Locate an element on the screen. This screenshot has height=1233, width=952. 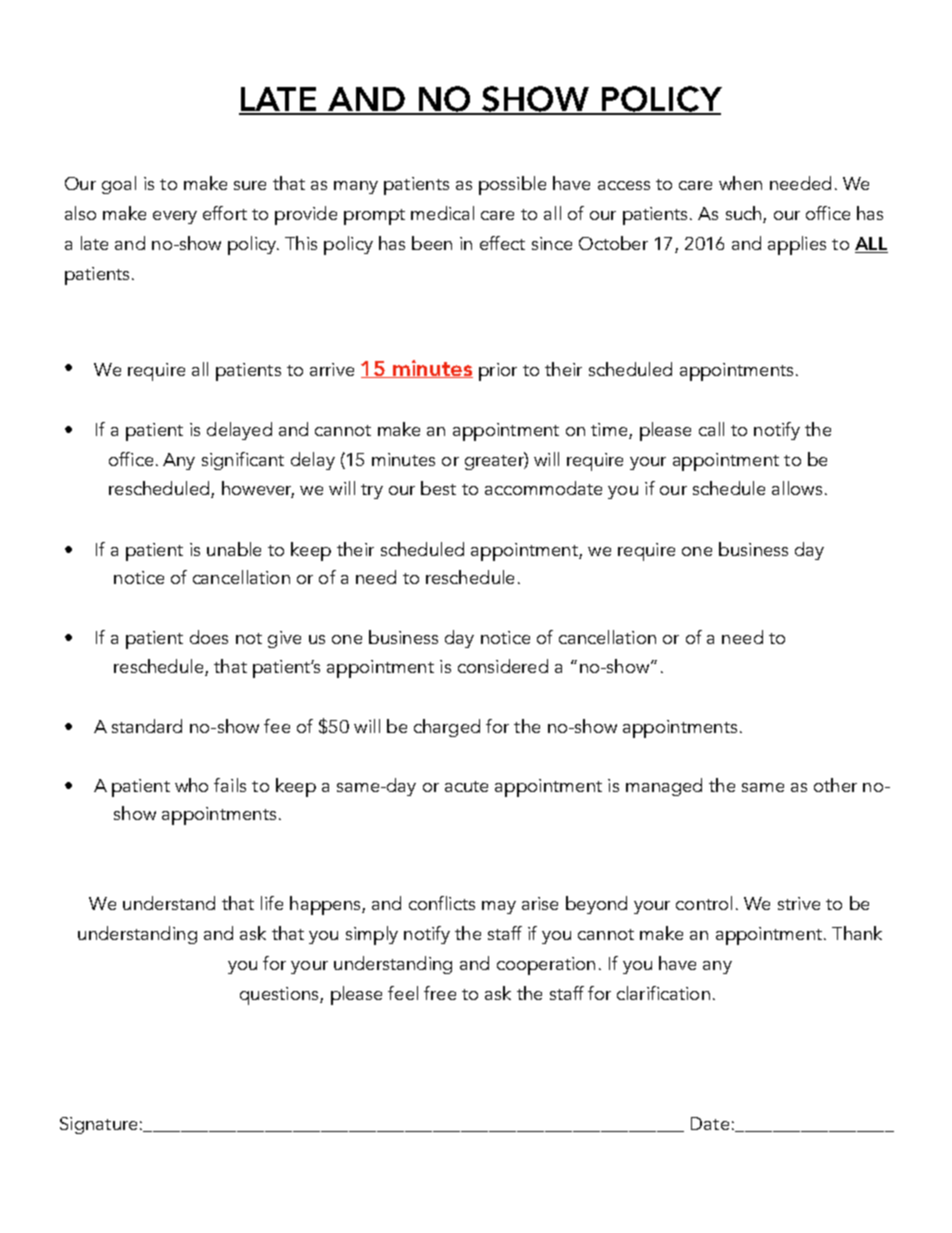
such is located at coordinates (743, 213).
